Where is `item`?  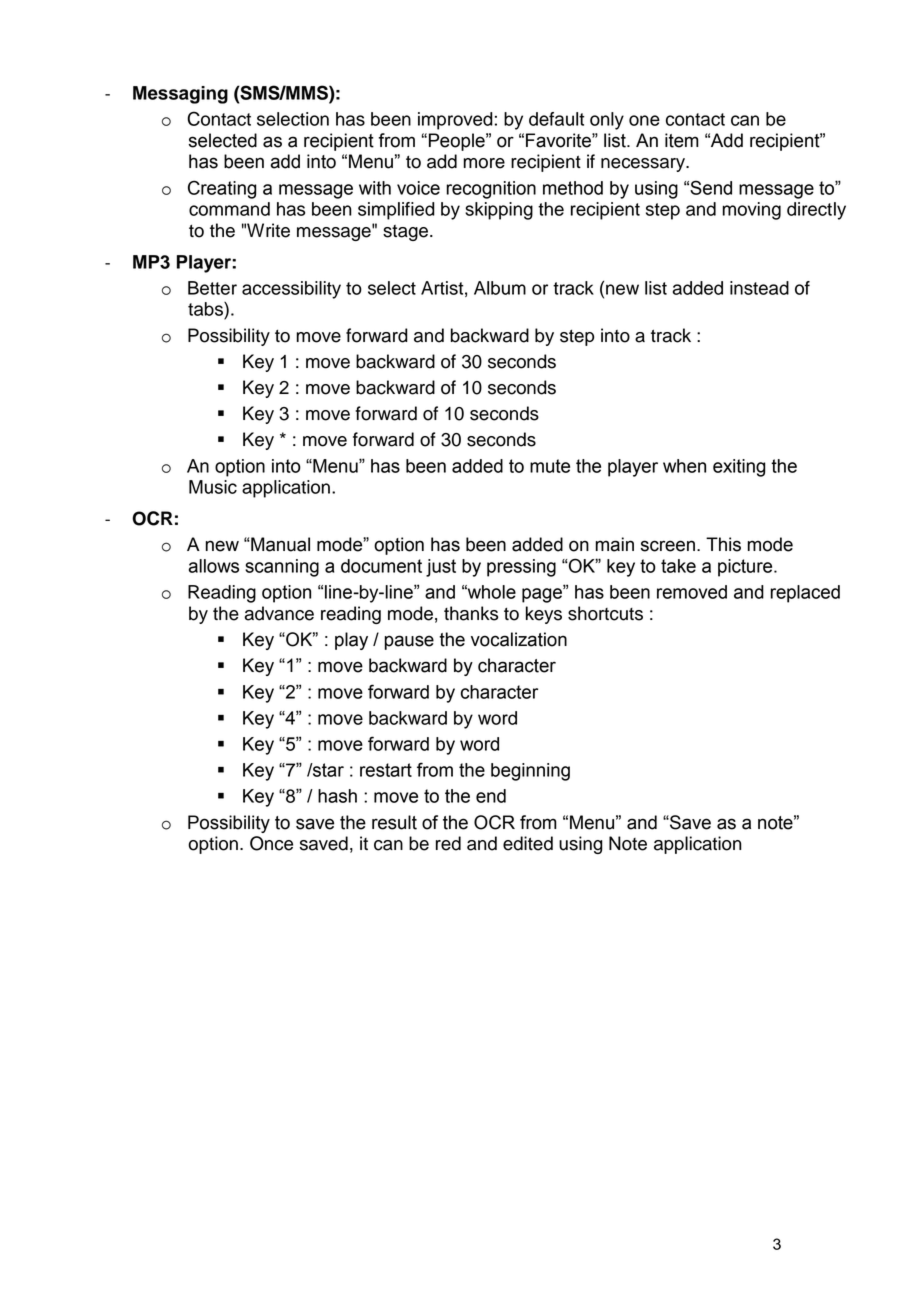
item is located at coordinates (682, 140).
